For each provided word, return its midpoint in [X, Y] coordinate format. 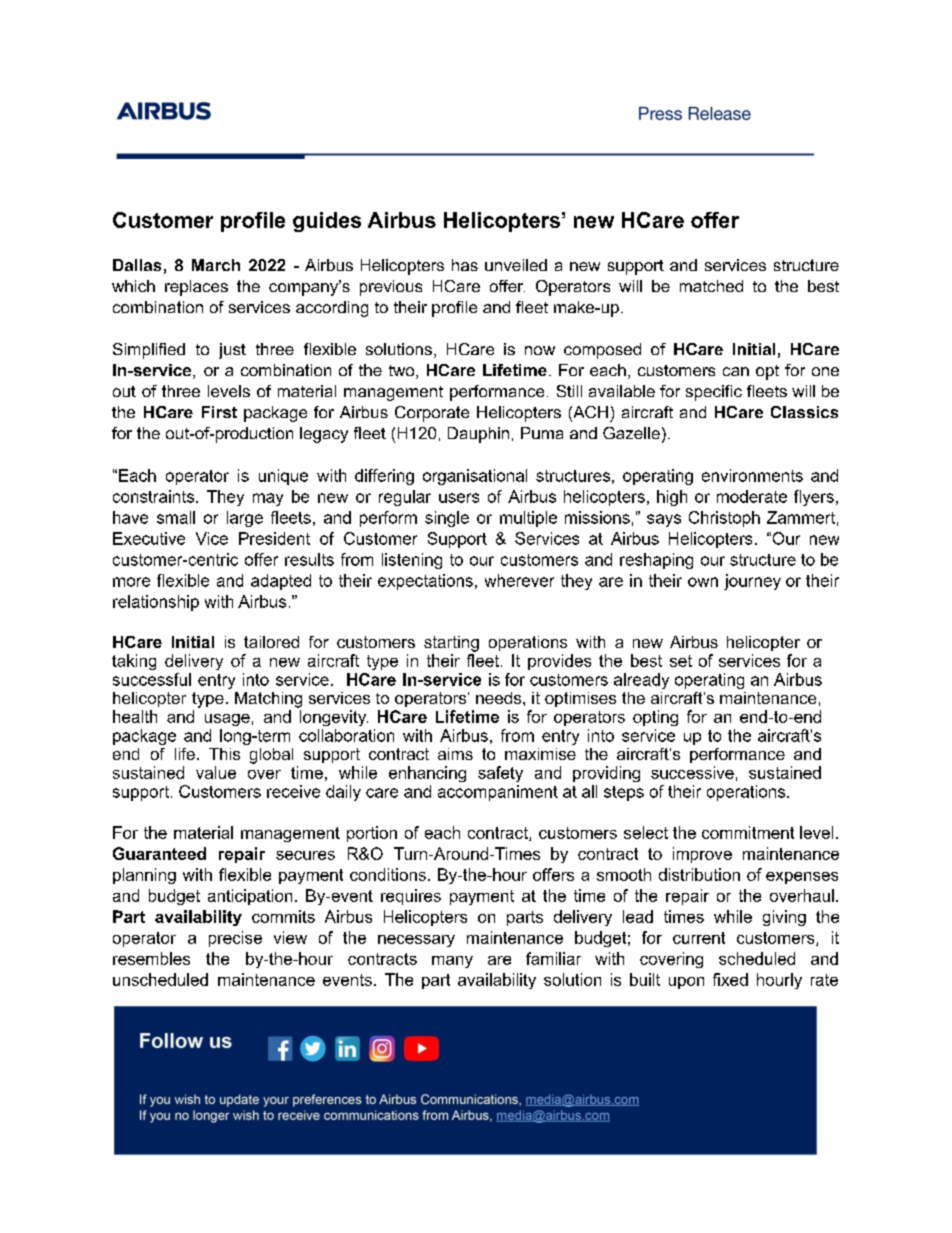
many [452, 962]
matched [711, 286]
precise [235, 939]
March [216, 265]
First [219, 412]
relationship [156, 603]
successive [692, 772]
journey [752, 582]
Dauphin [478, 435]
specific [714, 393]
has [465, 265]
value [216, 772]
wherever [519, 580]
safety [500, 774]
